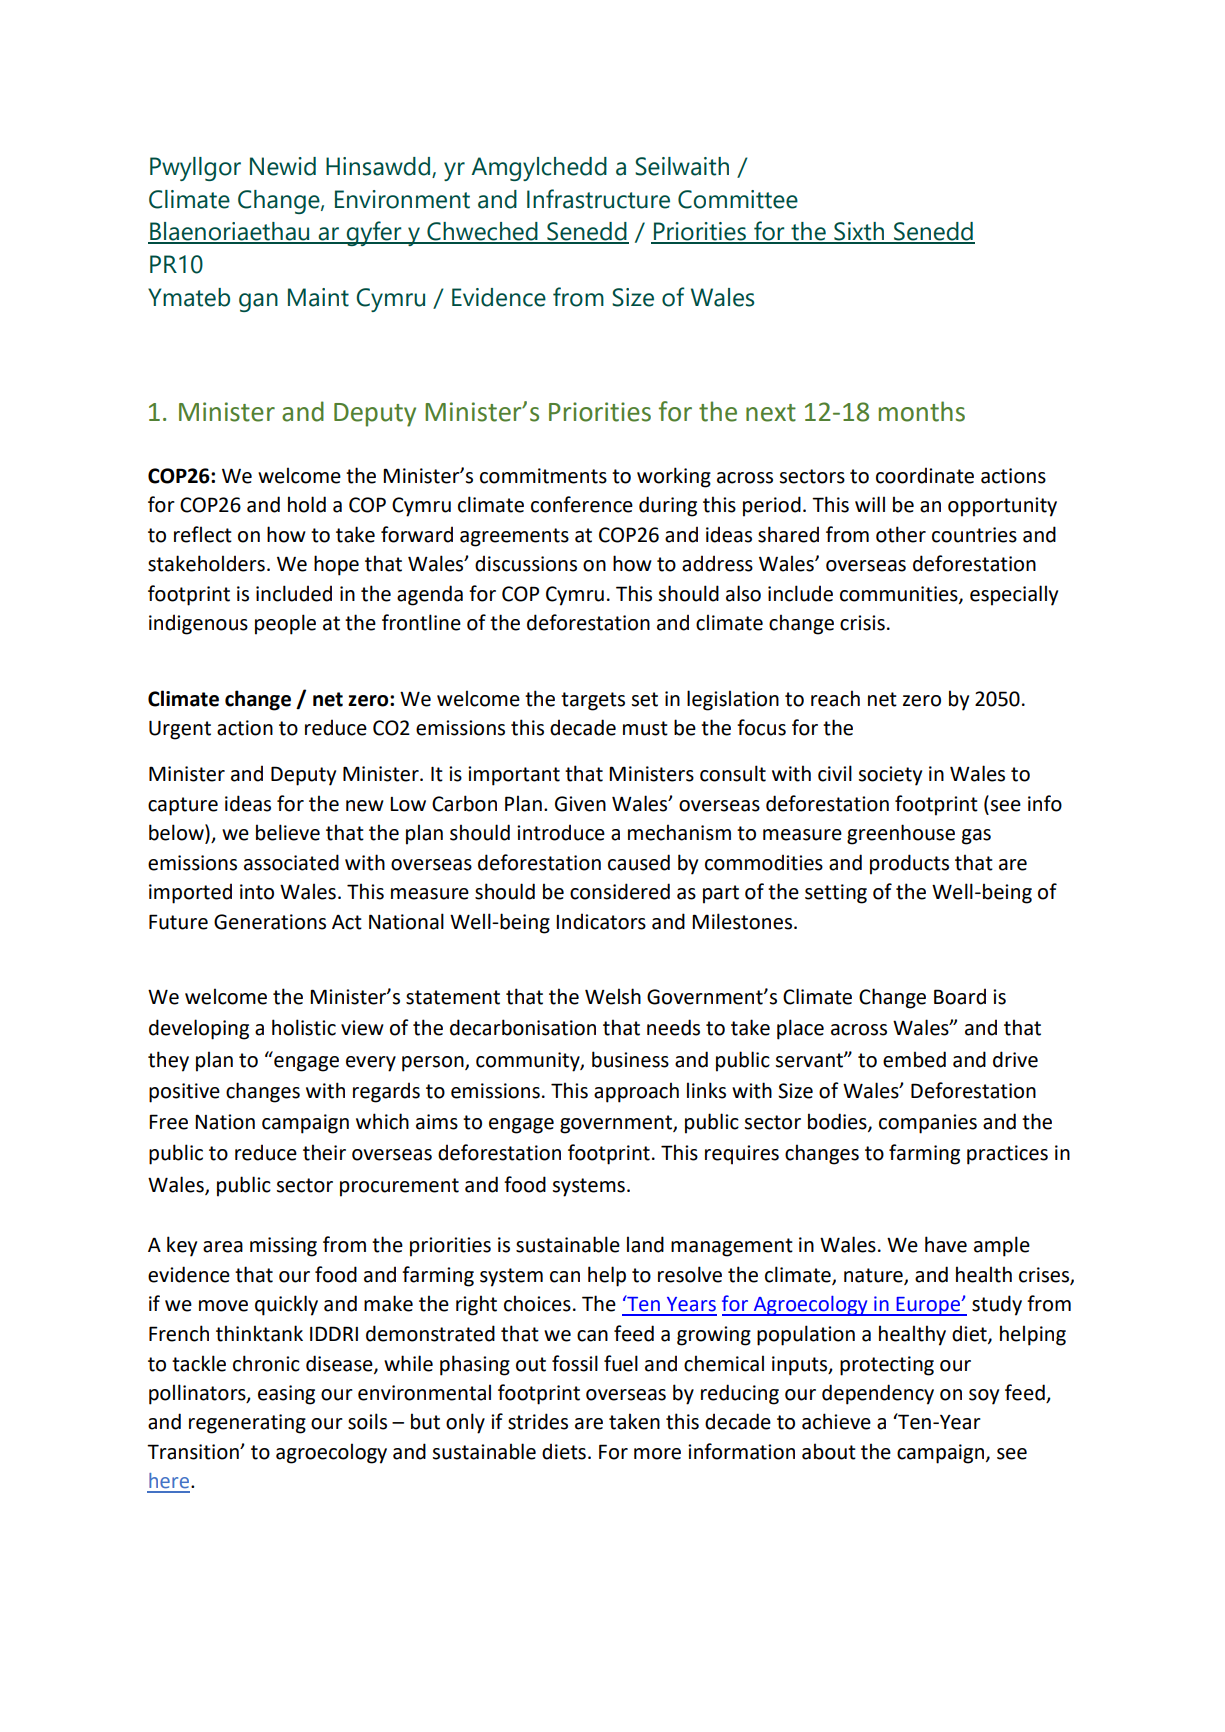 The width and height of the screenshot is (1225, 1732). Describe the element at coordinates (247, 1424) in the screenshot. I see `regenerating` at that location.
